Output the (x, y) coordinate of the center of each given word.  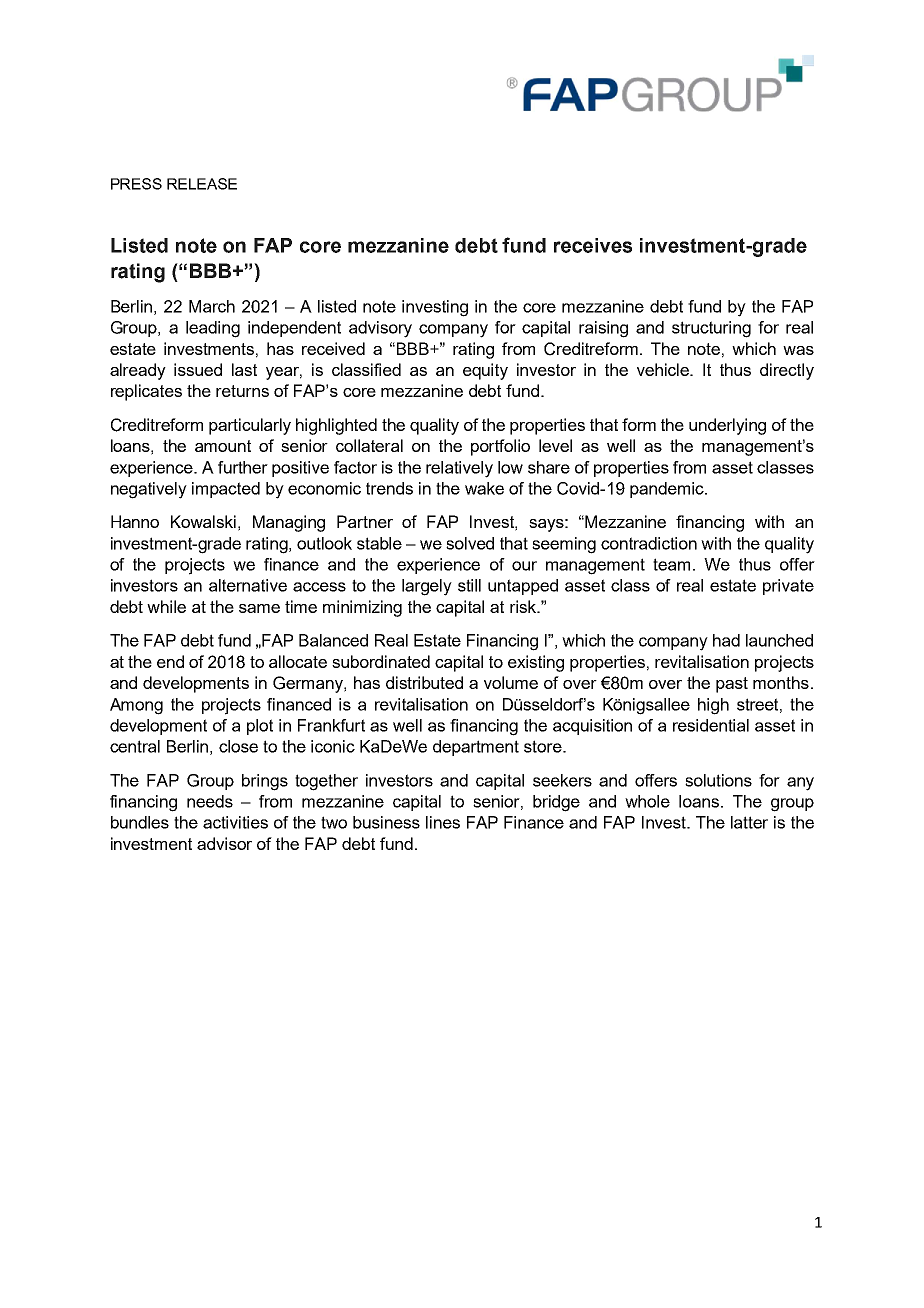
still (469, 585)
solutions (718, 780)
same (259, 608)
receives (593, 245)
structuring (711, 329)
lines (443, 822)
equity (485, 371)
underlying (727, 426)
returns (242, 391)
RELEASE (202, 184)
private (788, 587)
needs (210, 801)
